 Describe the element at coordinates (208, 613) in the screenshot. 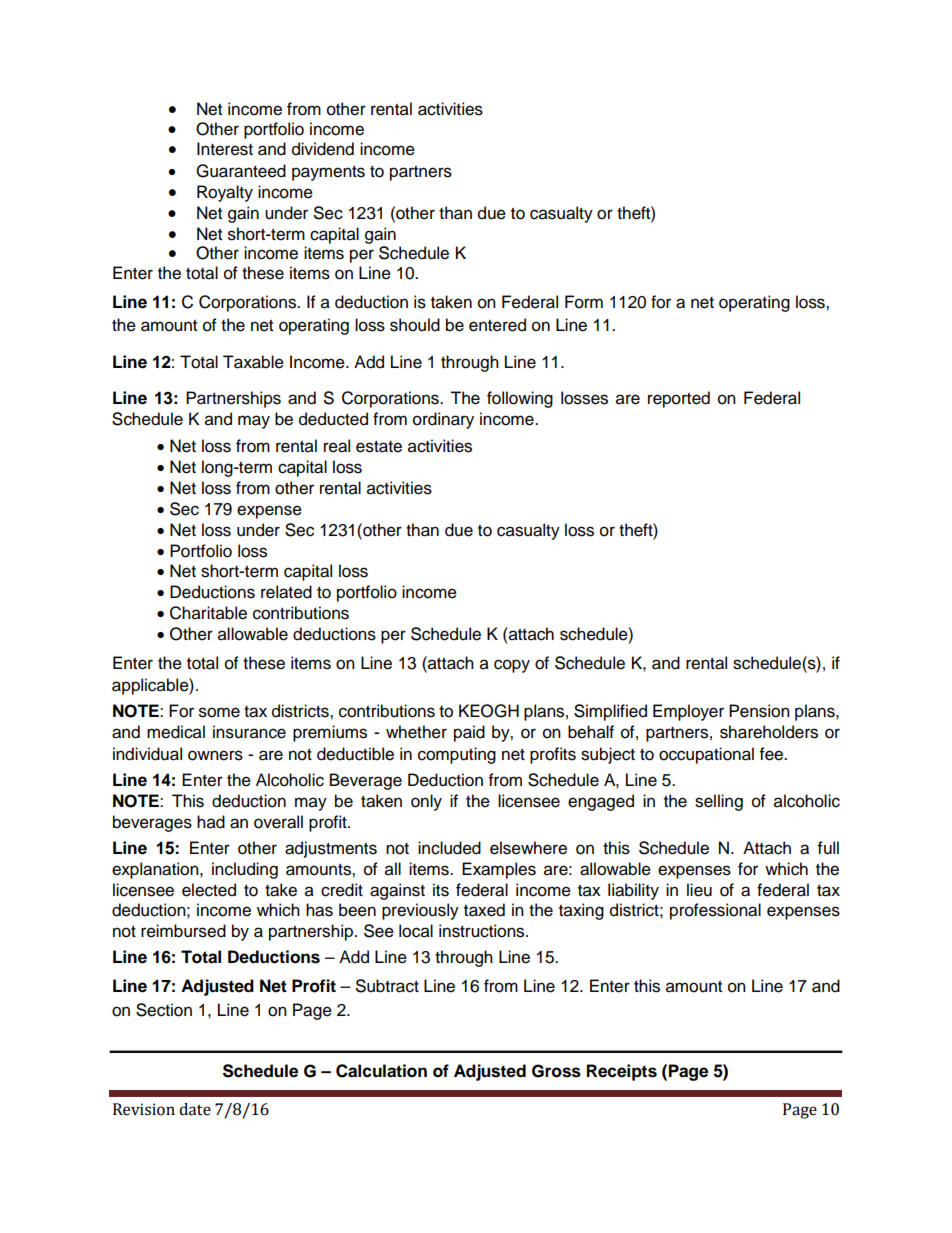

I see `Charitable` at that location.
